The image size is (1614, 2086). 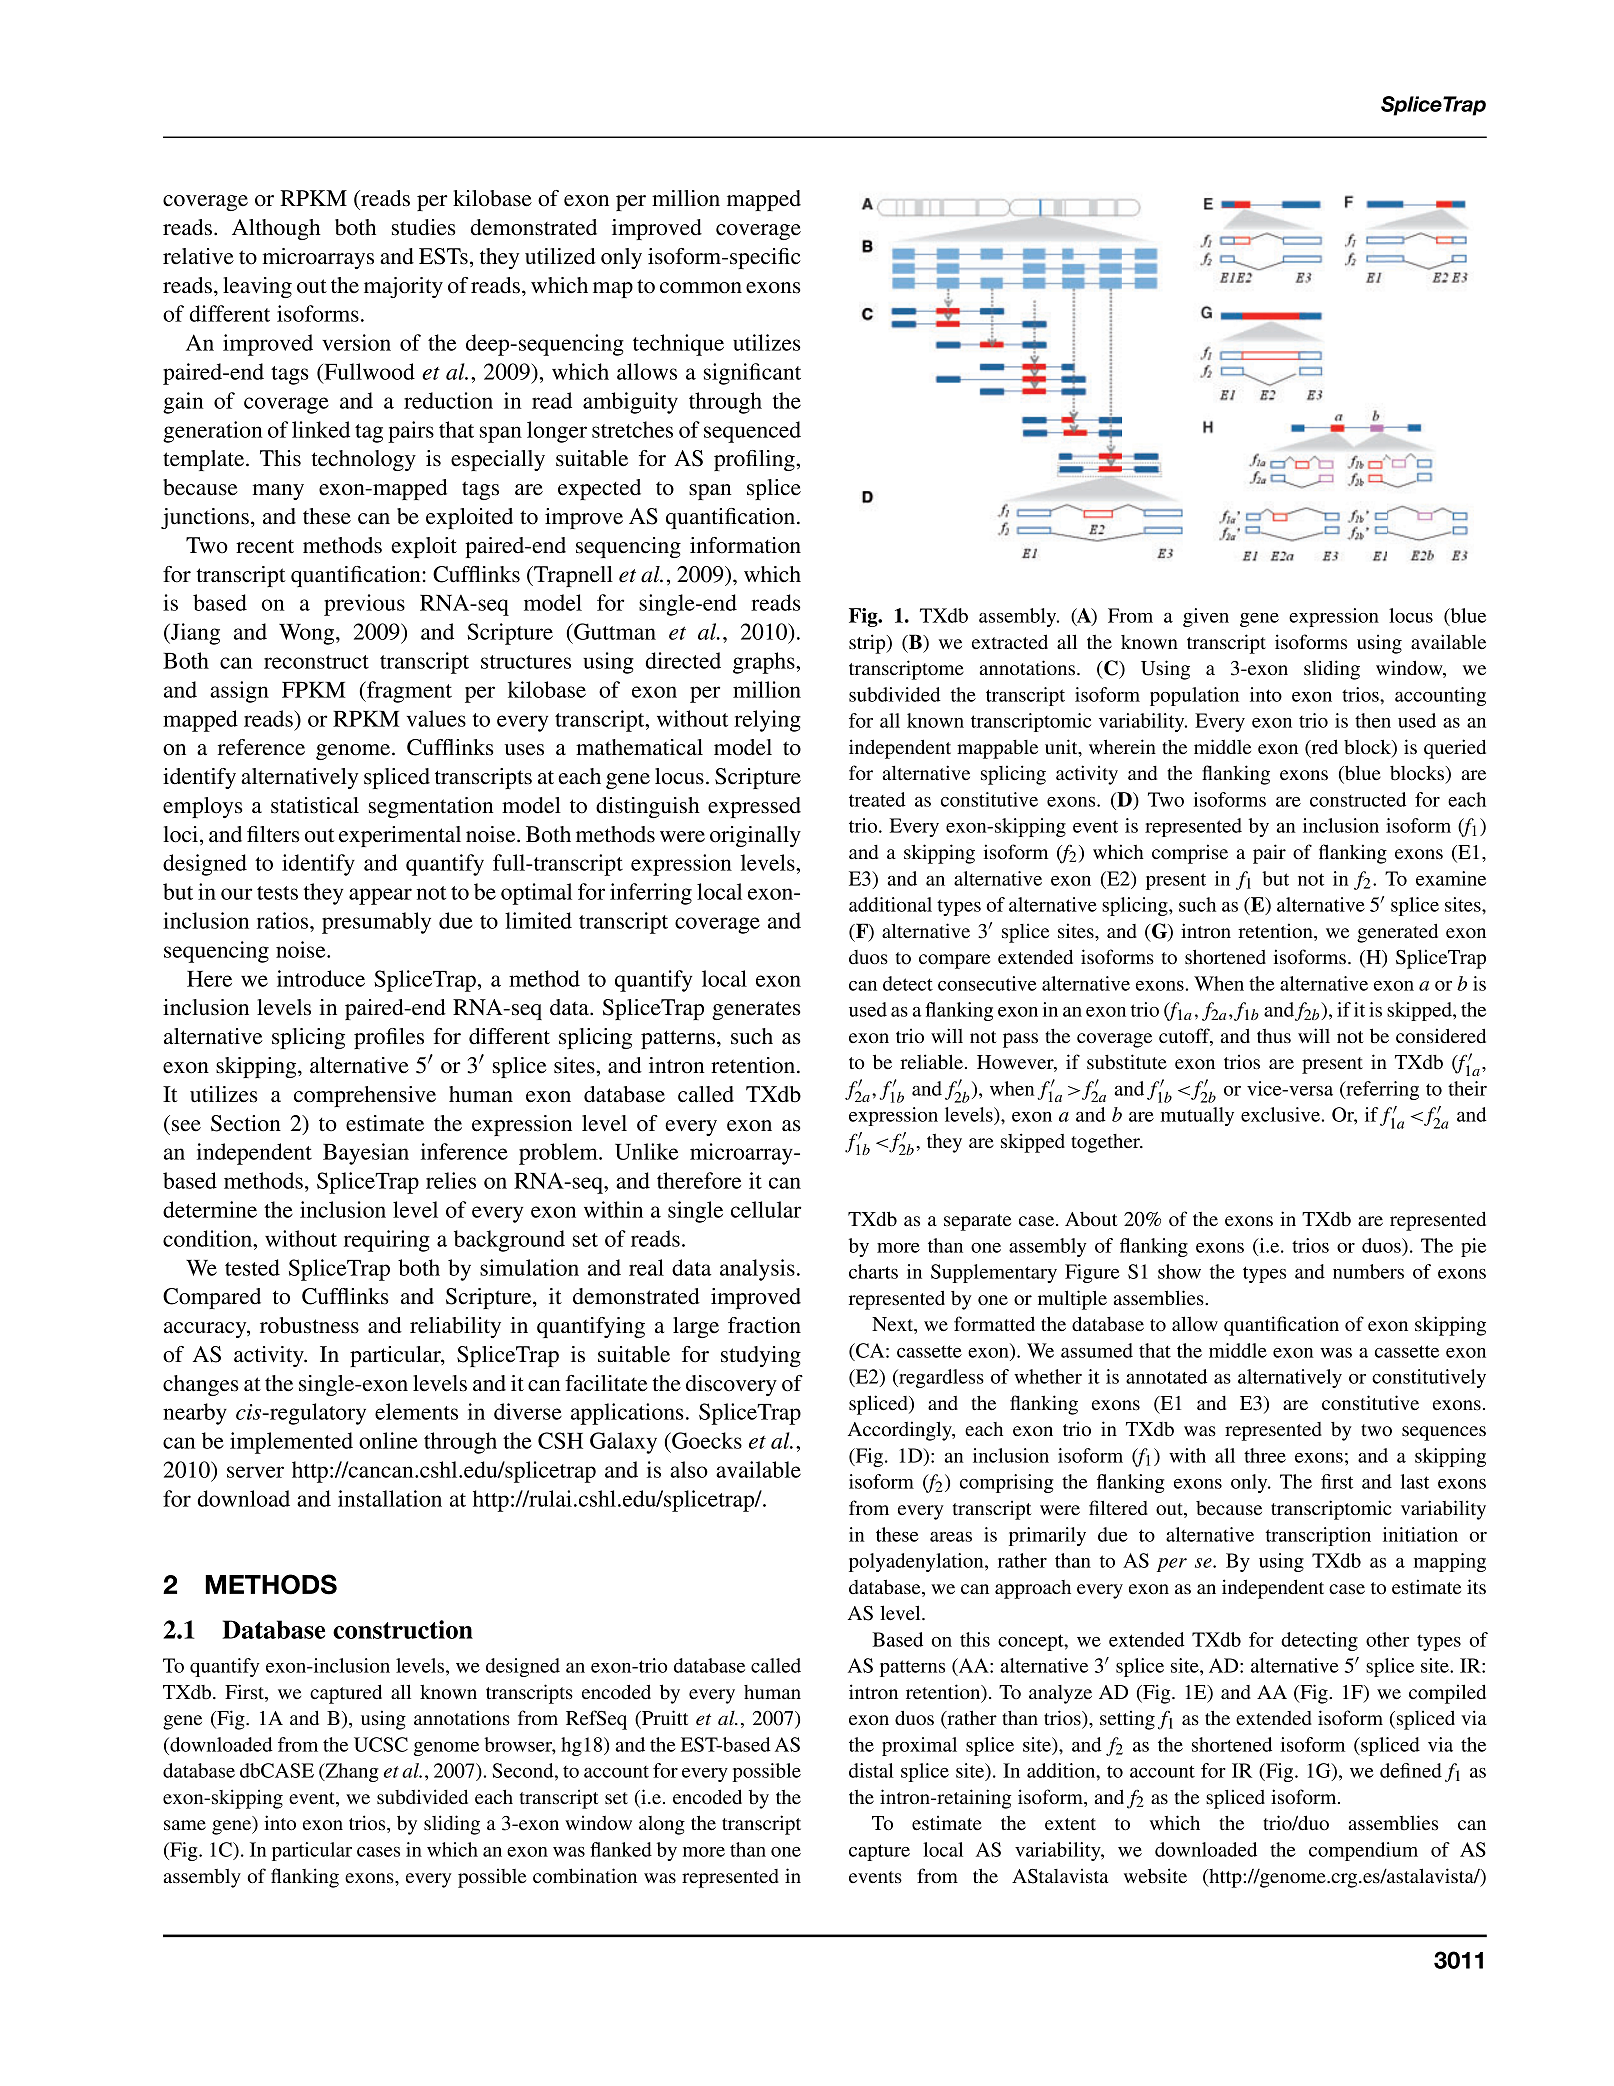 What do you see at coordinates (350, 1772) in the document?
I see `Zhang` at bounding box center [350, 1772].
